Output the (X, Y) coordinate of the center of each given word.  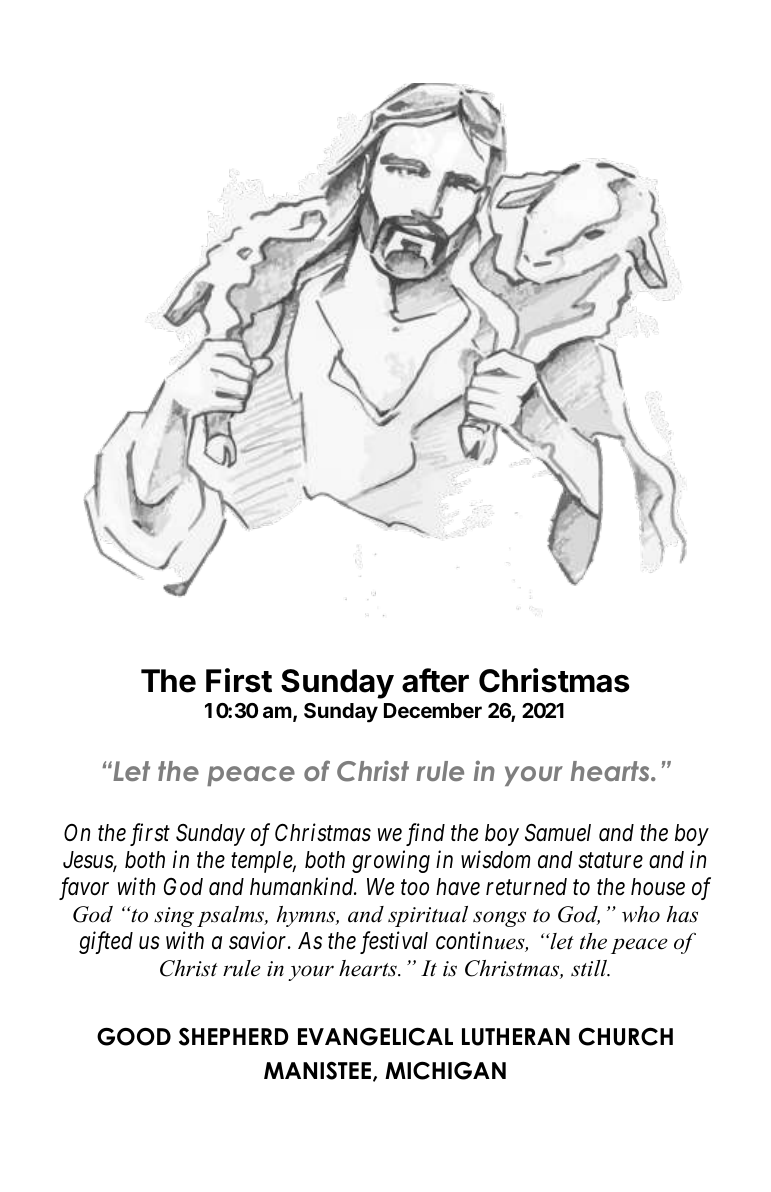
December (433, 710)
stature (610, 861)
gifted (106, 942)
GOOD (134, 1036)
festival (394, 942)
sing (174, 917)
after (435, 680)
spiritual (428, 916)
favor (84, 888)
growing (391, 862)
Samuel (558, 833)
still (590, 968)
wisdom (495, 859)
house (658, 887)
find (425, 834)
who (641, 914)
